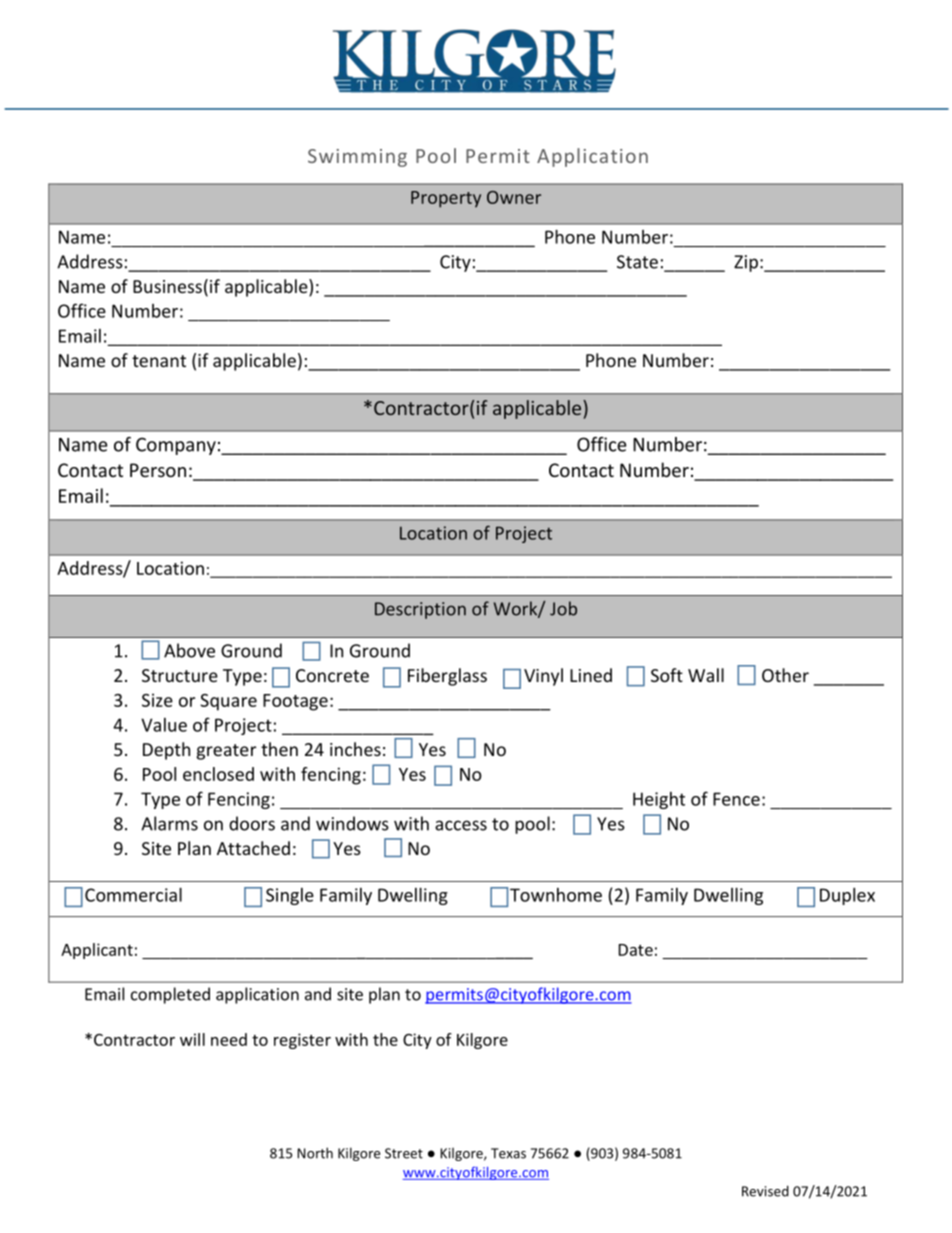 This image has width=952, height=1233. I want to click on Above, so click(189, 650).
